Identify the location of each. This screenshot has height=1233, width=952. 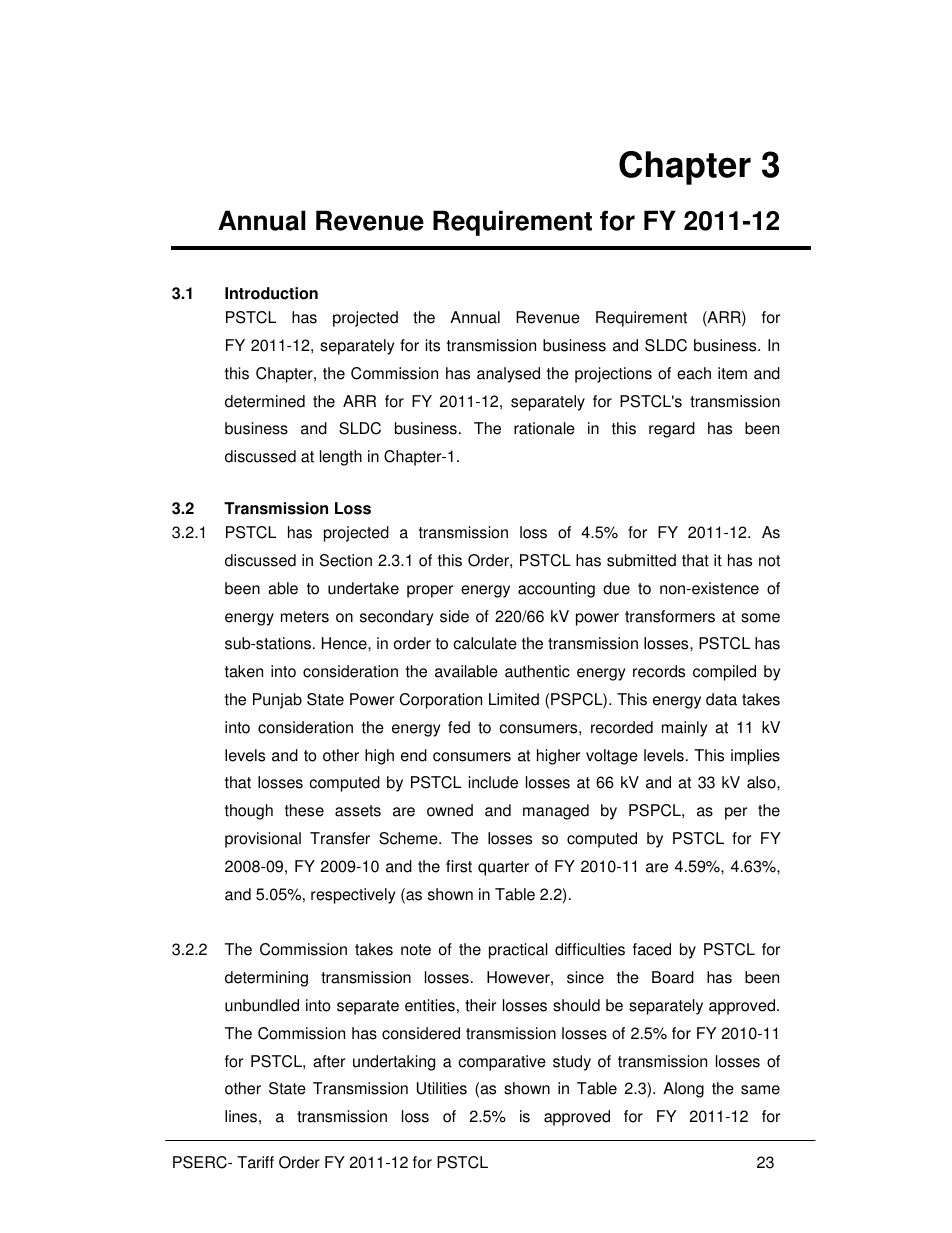
(694, 373).
